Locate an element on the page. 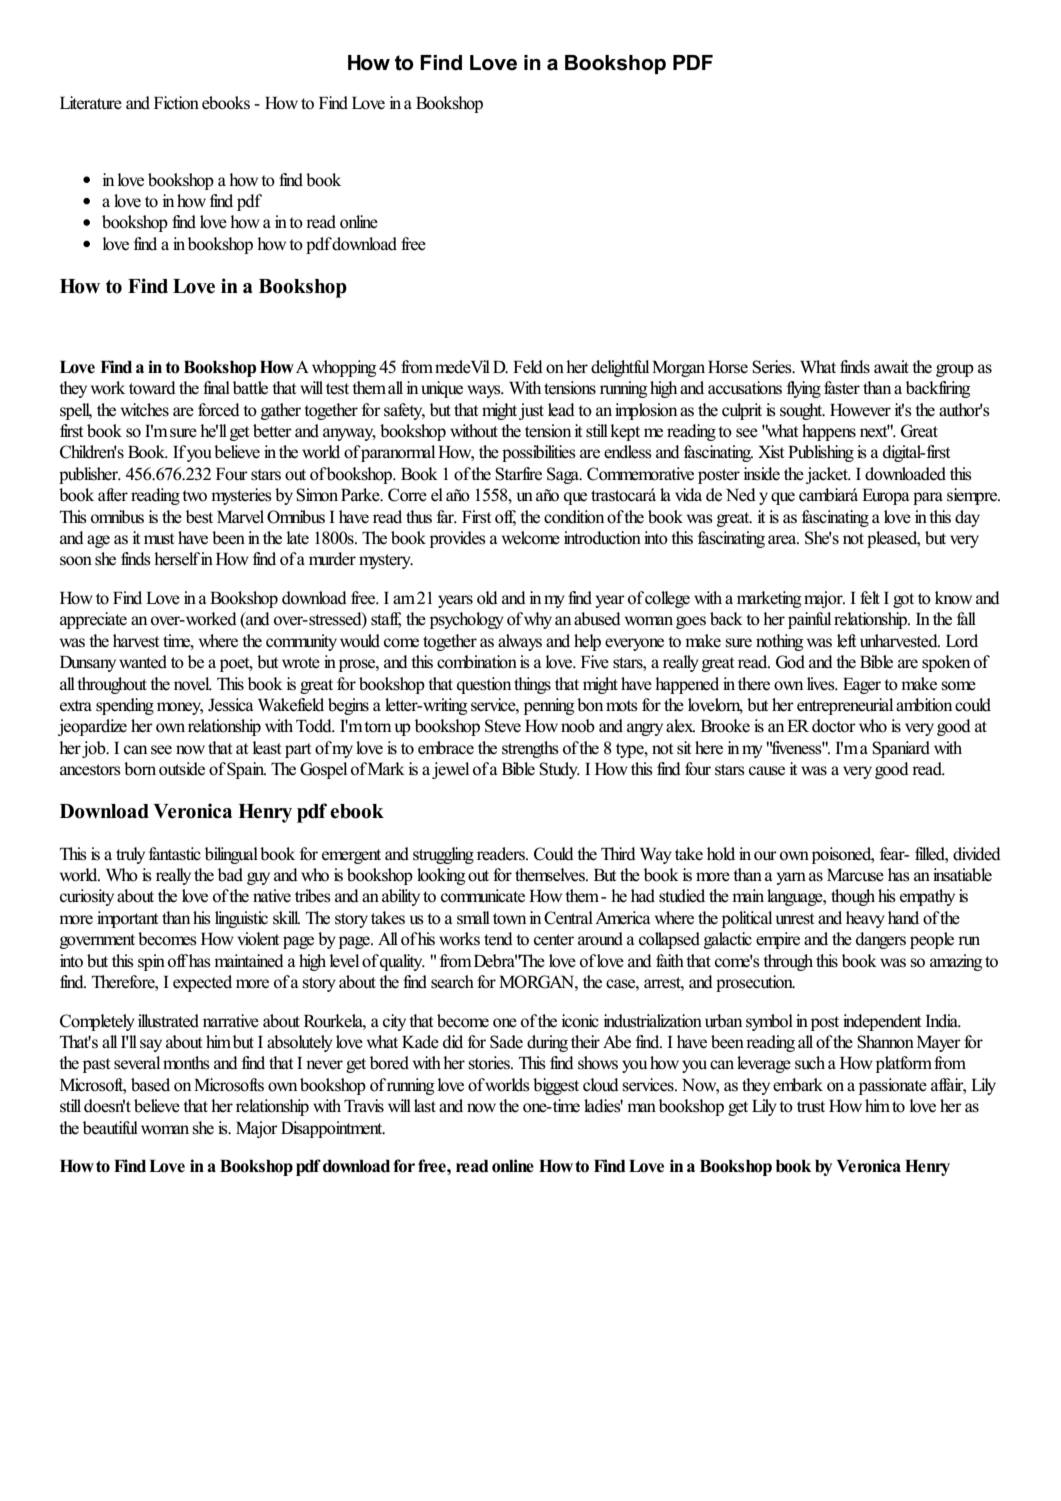  psychology is located at coordinates (467, 620).
